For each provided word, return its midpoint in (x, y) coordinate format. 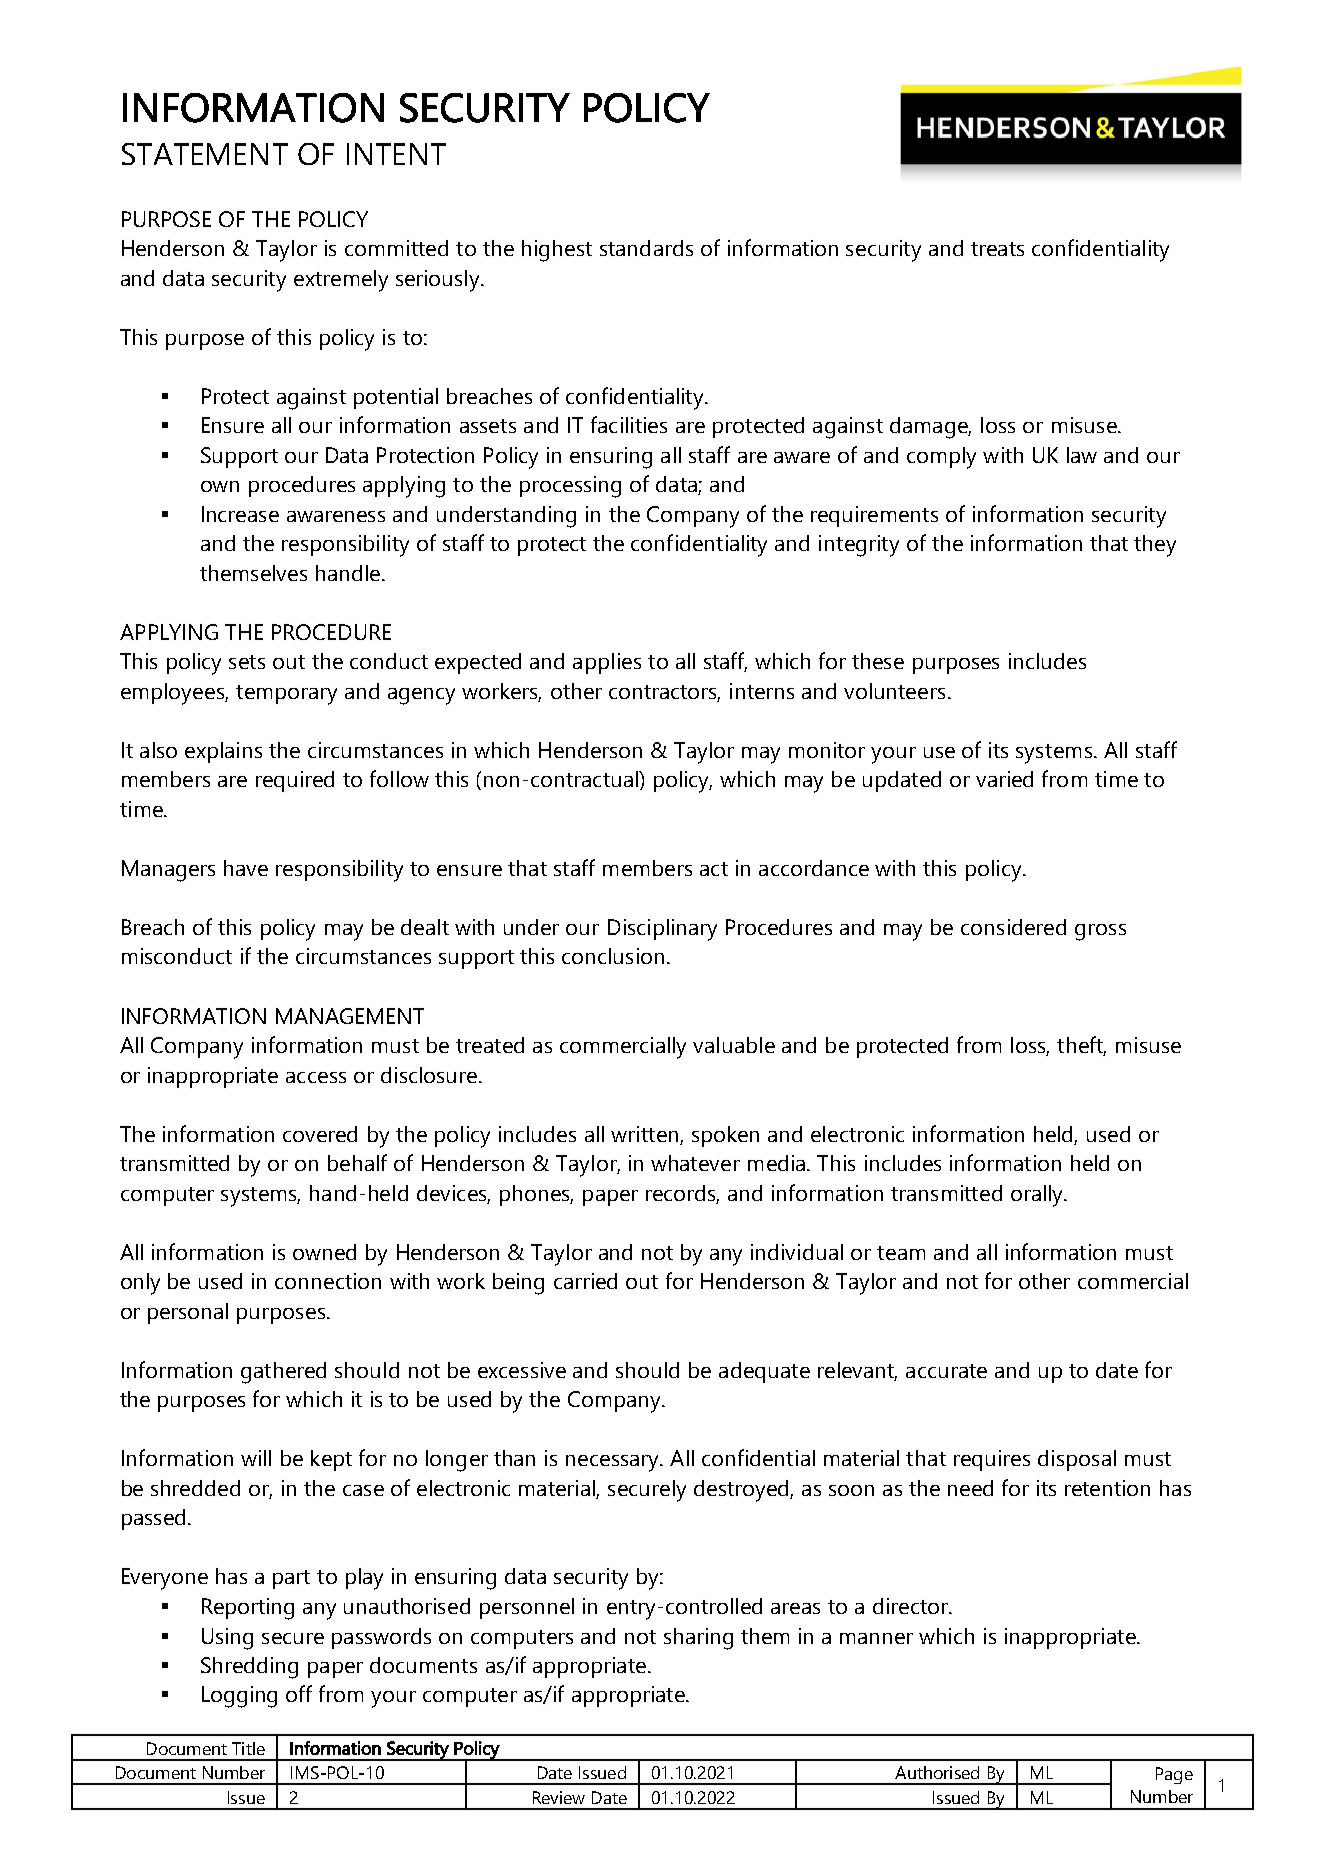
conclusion (613, 956)
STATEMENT (205, 154)
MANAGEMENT (350, 1016)
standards (646, 248)
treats (997, 249)
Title (248, 1748)
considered (1013, 927)
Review (559, 1797)
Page (1174, 1775)
